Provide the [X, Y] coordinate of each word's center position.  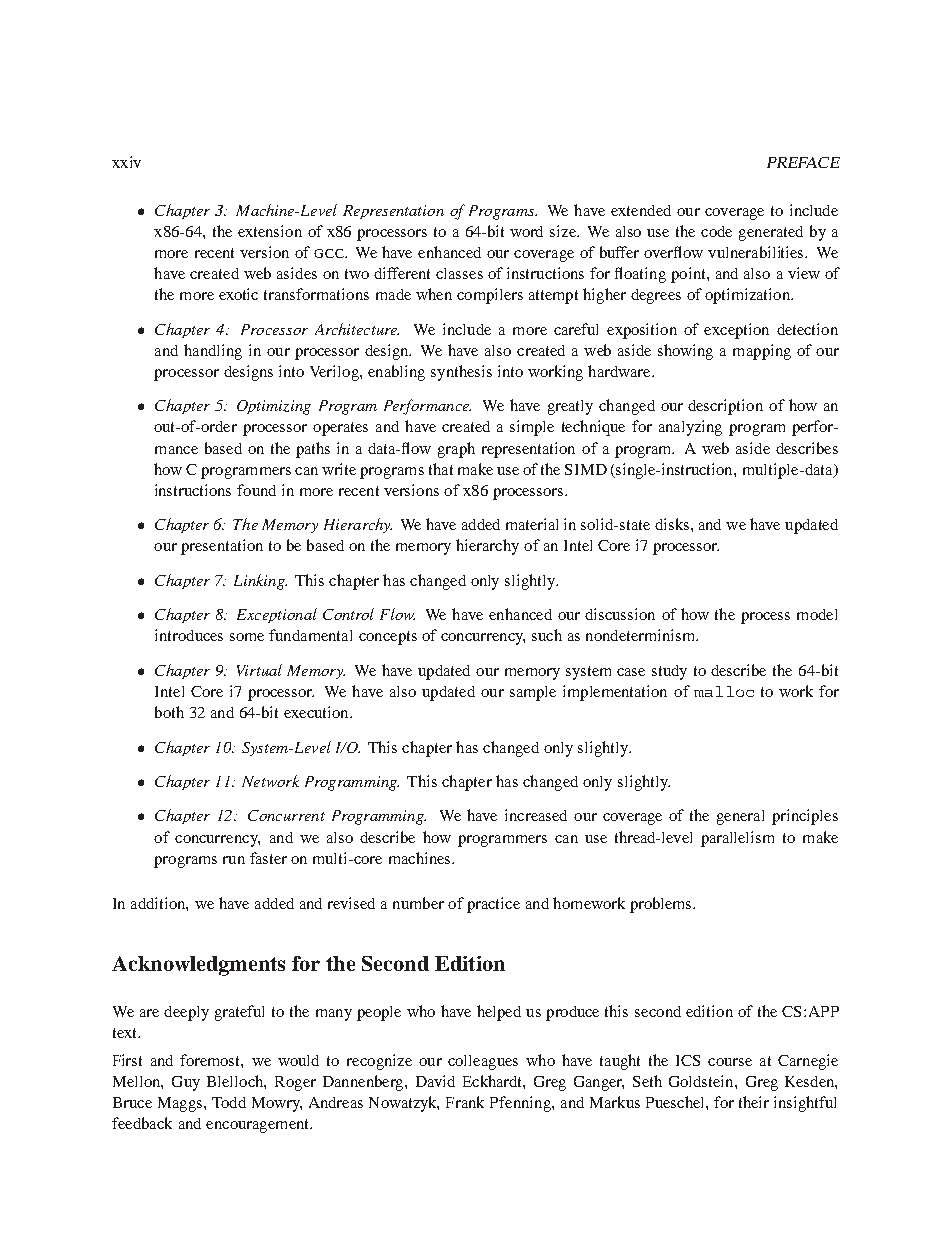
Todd [229, 1102]
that [441, 469]
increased [536, 815]
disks [672, 524]
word [526, 231]
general [740, 817]
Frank [465, 1102]
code [716, 231]
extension [270, 231]
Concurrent [286, 815]
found [256, 490]
